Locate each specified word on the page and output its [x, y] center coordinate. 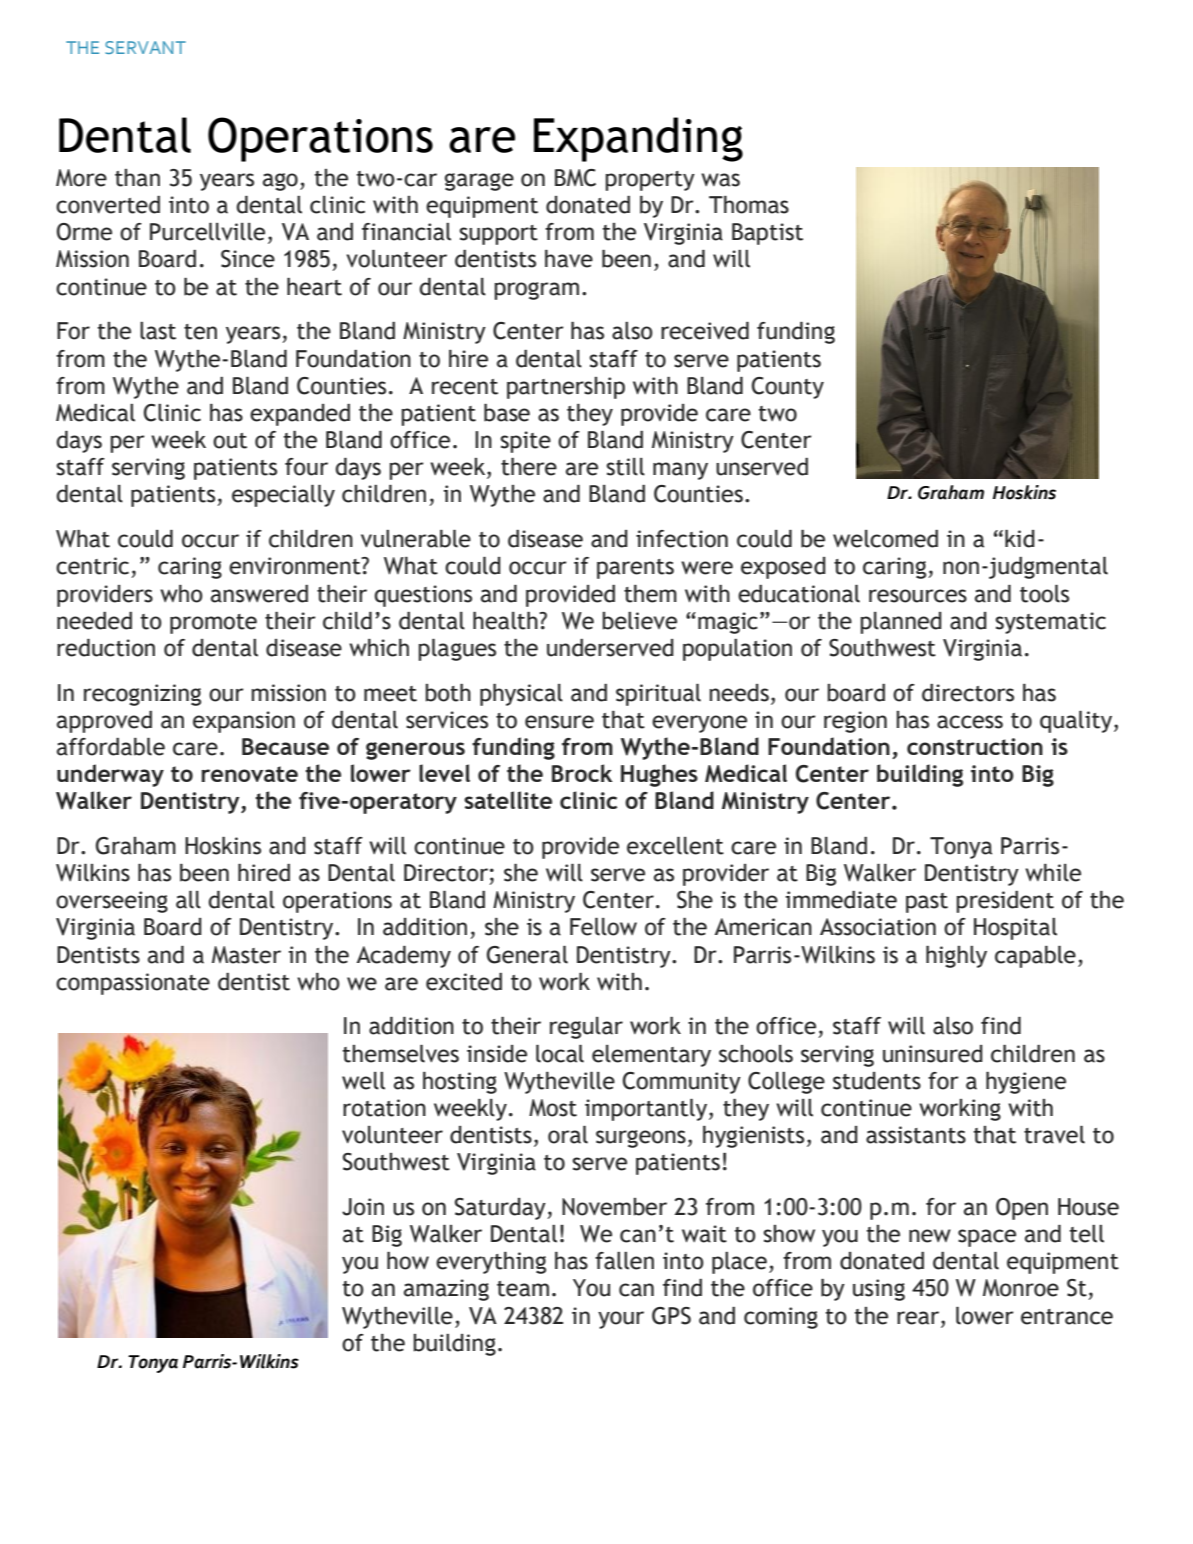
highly [956, 957]
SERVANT [145, 47]
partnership [566, 388]
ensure [559, 722]
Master [246, 955]
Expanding [638, 139]
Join [363, 1207]
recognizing [142, 695]
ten [200, 332]
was [720, 180]
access [970, 722]
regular [586, 1028]
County [788, 388]
